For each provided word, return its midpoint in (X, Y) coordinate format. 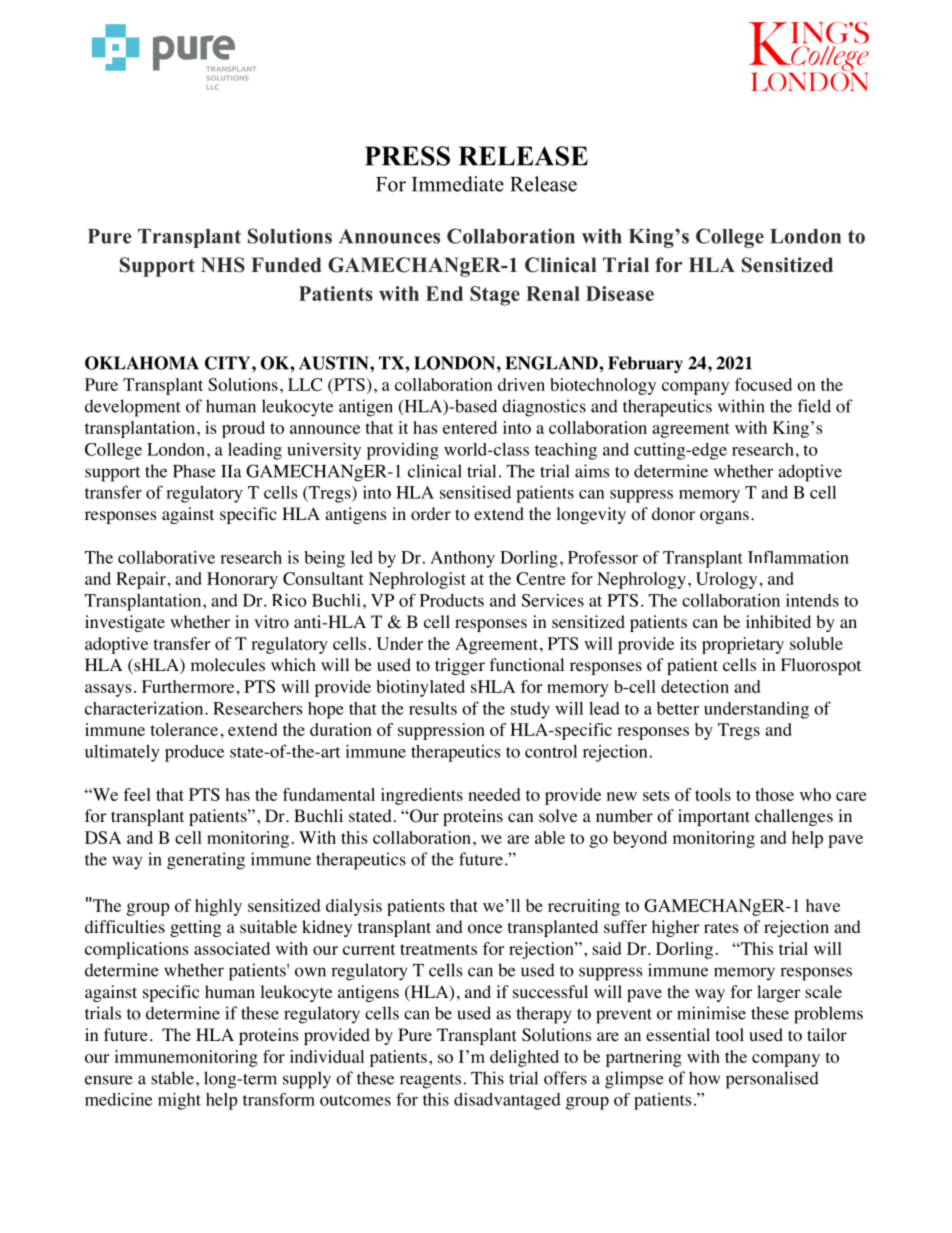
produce (194, 753)
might (179, 1101)
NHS (223, 265)
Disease (620, 293)
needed (494, 794)
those (774, 794)
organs (724, 517)
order (431, 514)
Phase (194, 471)
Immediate (458, 184)
